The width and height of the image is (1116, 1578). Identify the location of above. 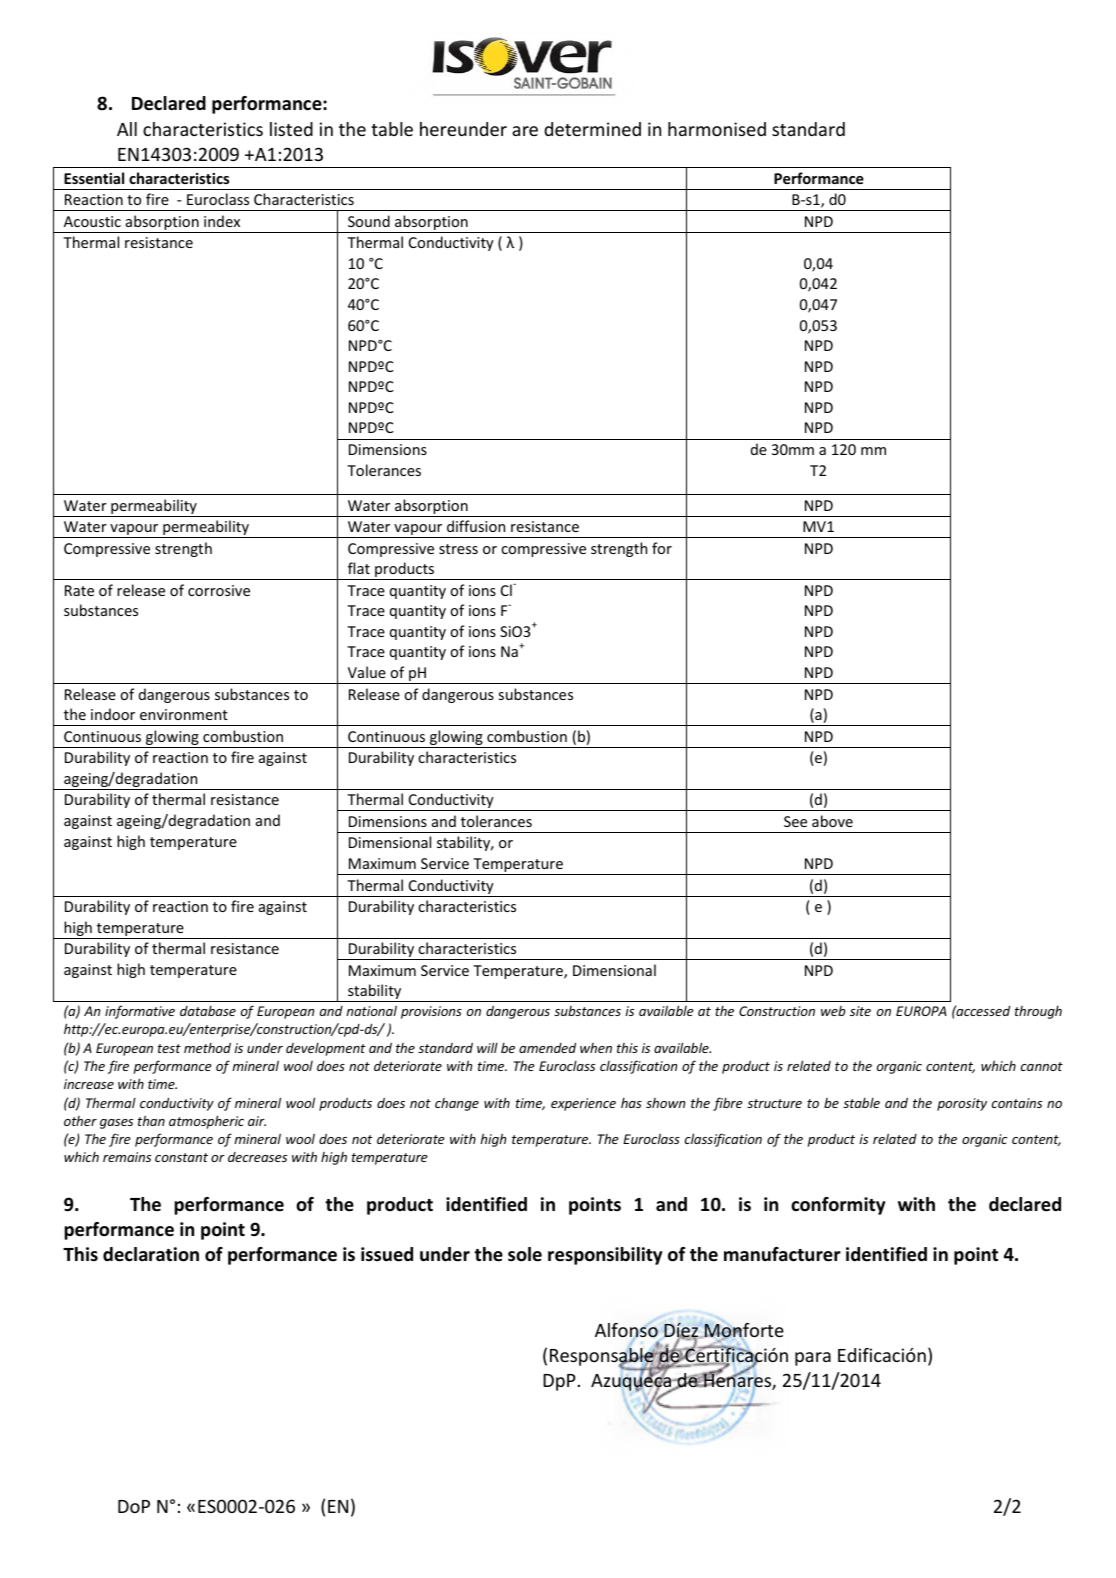
(832, 821).
